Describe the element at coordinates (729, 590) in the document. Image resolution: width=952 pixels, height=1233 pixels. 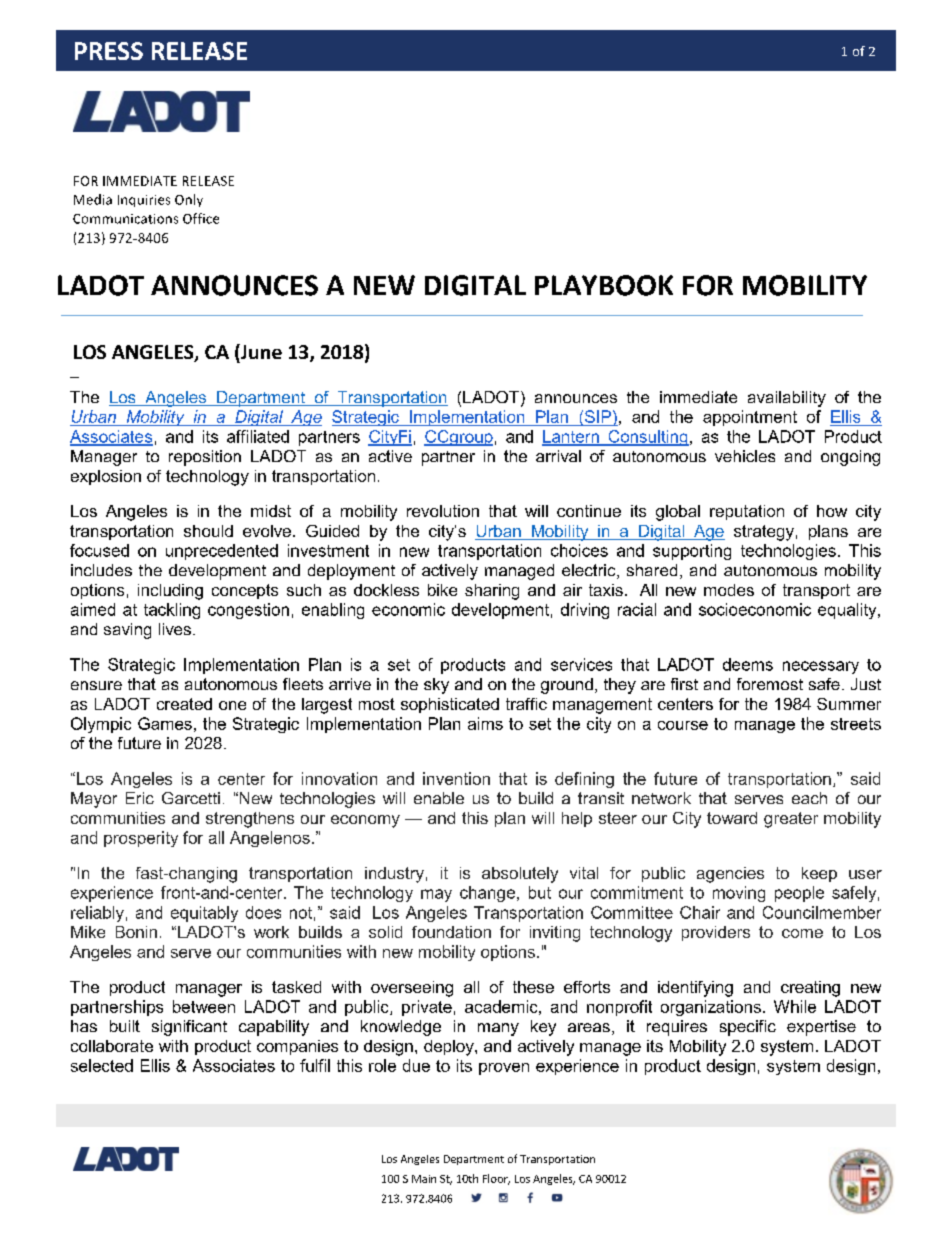
I see `modes` at that location.
